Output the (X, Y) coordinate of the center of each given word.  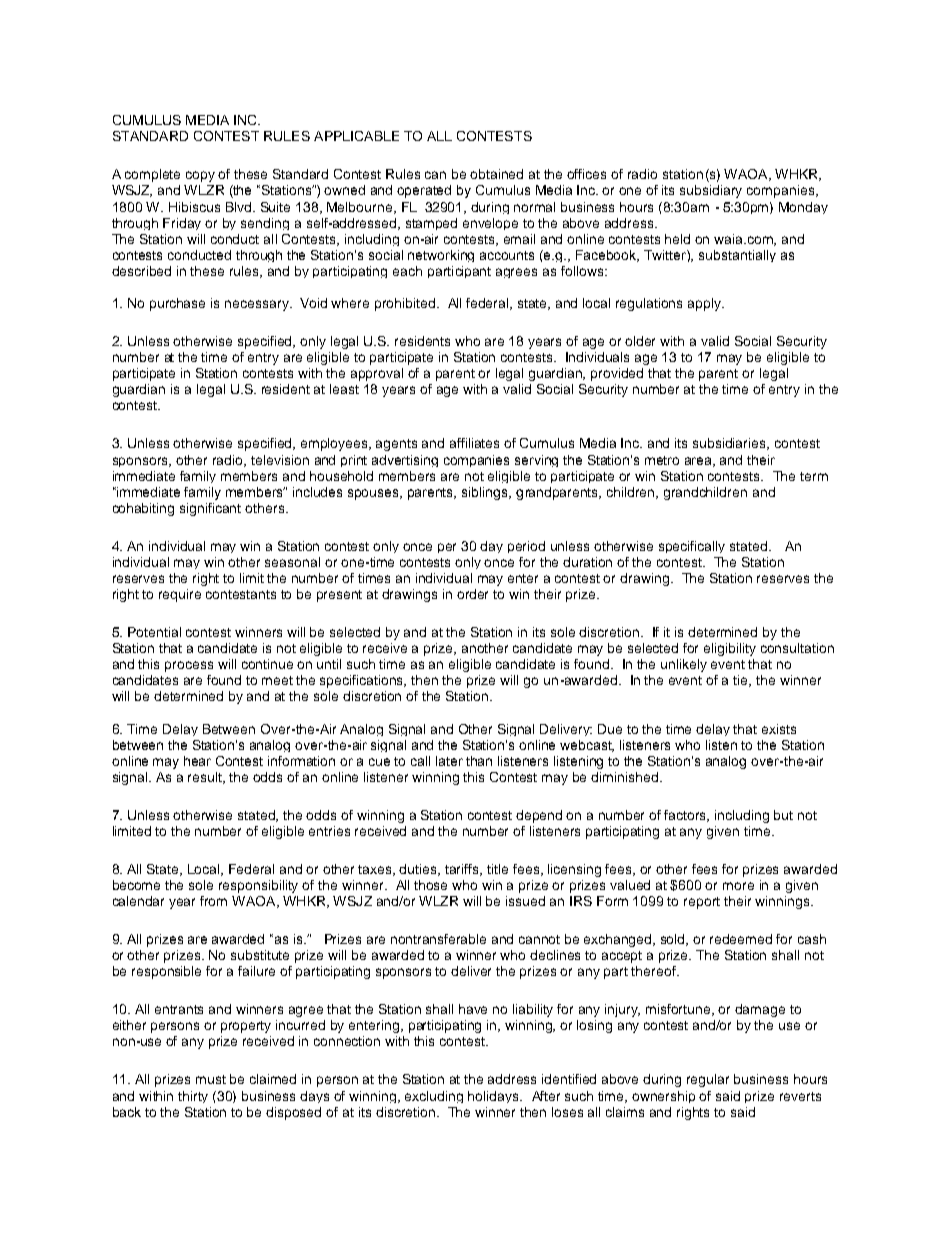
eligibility (730, 649)
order (472, 594)
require (180, 595)
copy (200, 176)
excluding (434, 1097)
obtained (496, 174)
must (211, 1079)
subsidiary (711, 191)
